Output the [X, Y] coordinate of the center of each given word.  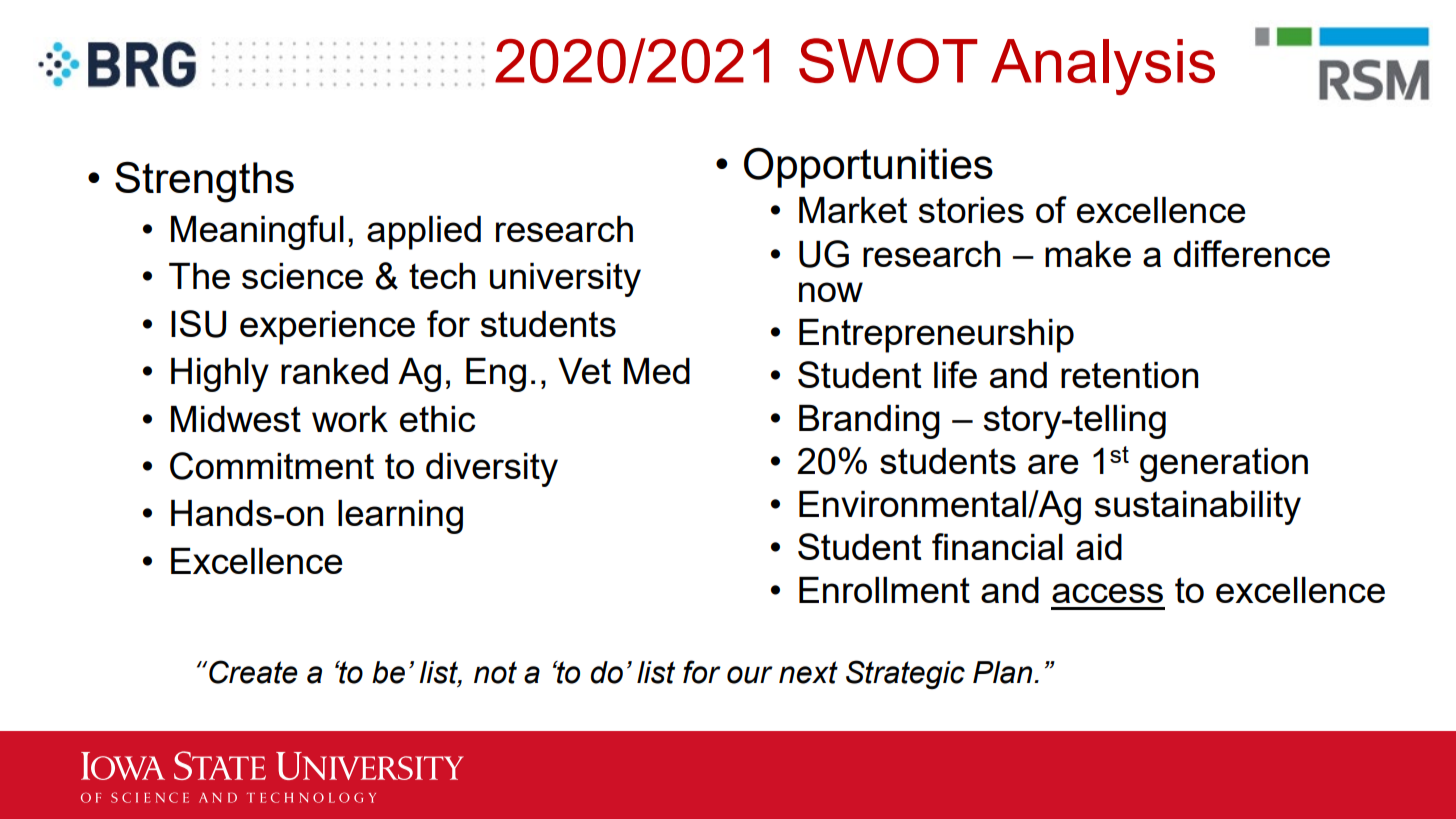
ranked [334, 371]
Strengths [204, 182]
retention [1129, 375]
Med [657, 371]
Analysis [1103, 67]
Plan [1004, 672]
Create [253, 672]
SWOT [888, 60]
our [750, 675]
